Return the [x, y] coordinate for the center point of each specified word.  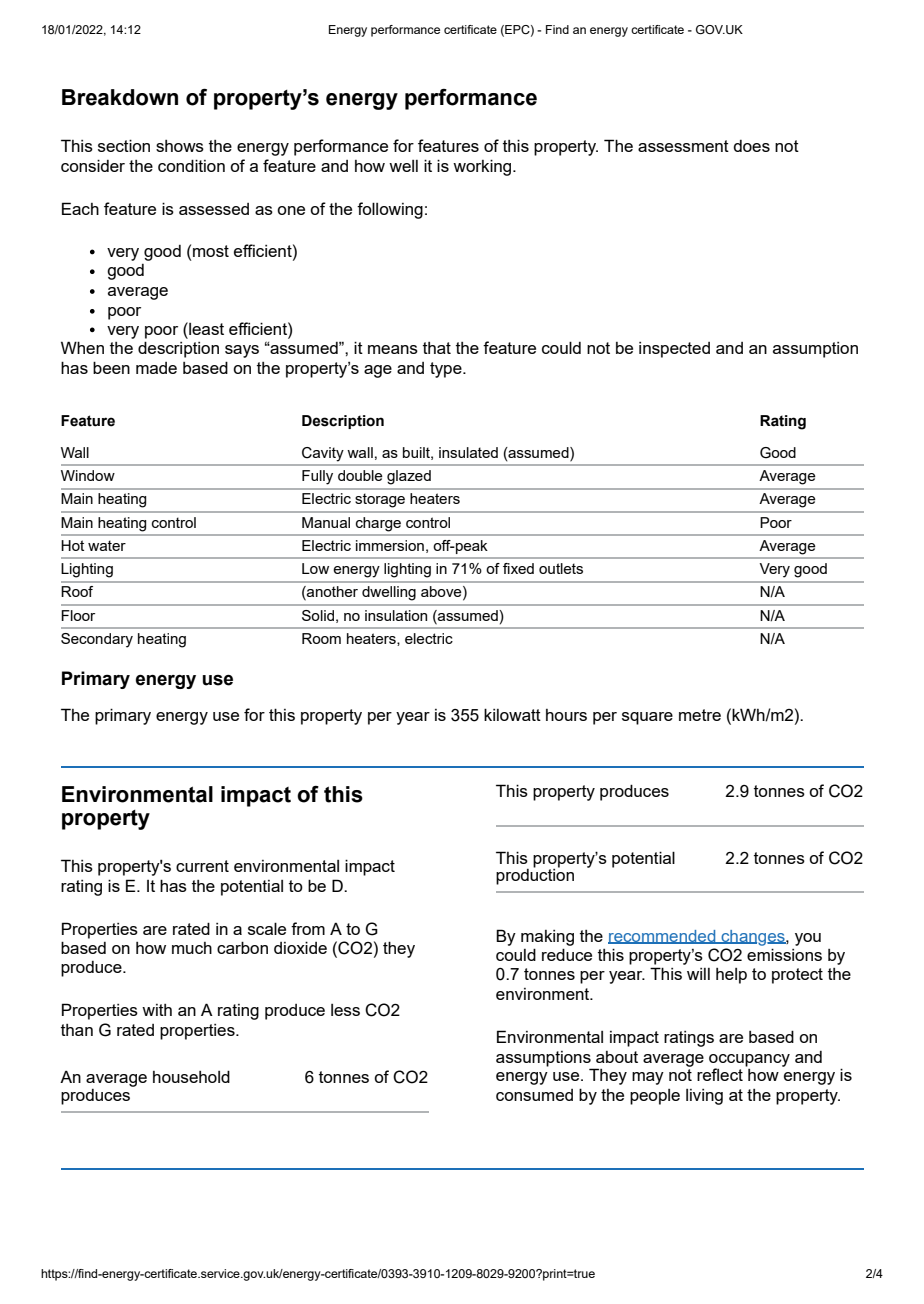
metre [700, 715]
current [202, 866]
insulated [468, 452]
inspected [674, 350]
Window [88, 475]
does [751, 146]
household [191, 1076]
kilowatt [512, 714]
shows [180, 146]
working [483, 167]
